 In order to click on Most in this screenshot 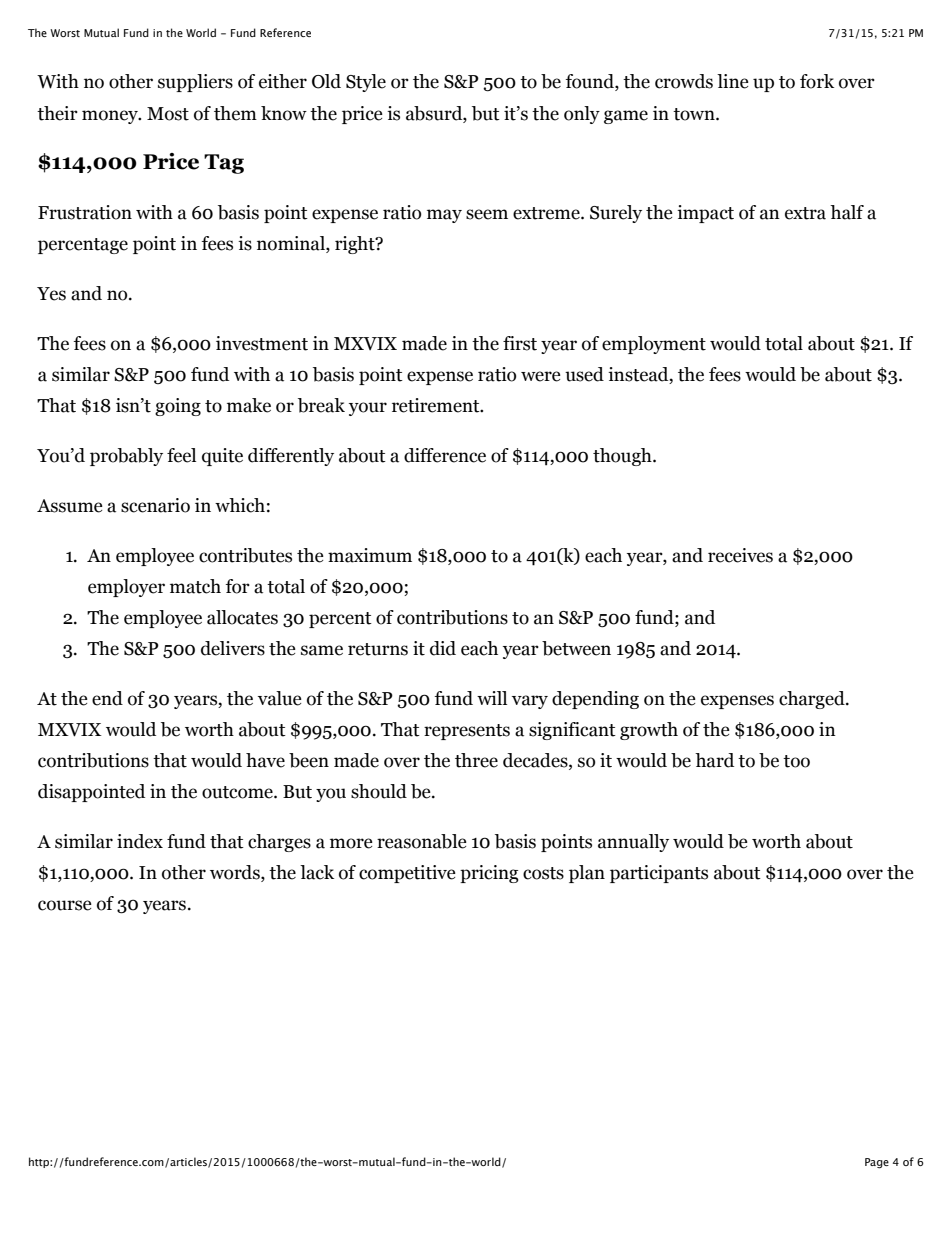, I will do `click(168, 114)`.
